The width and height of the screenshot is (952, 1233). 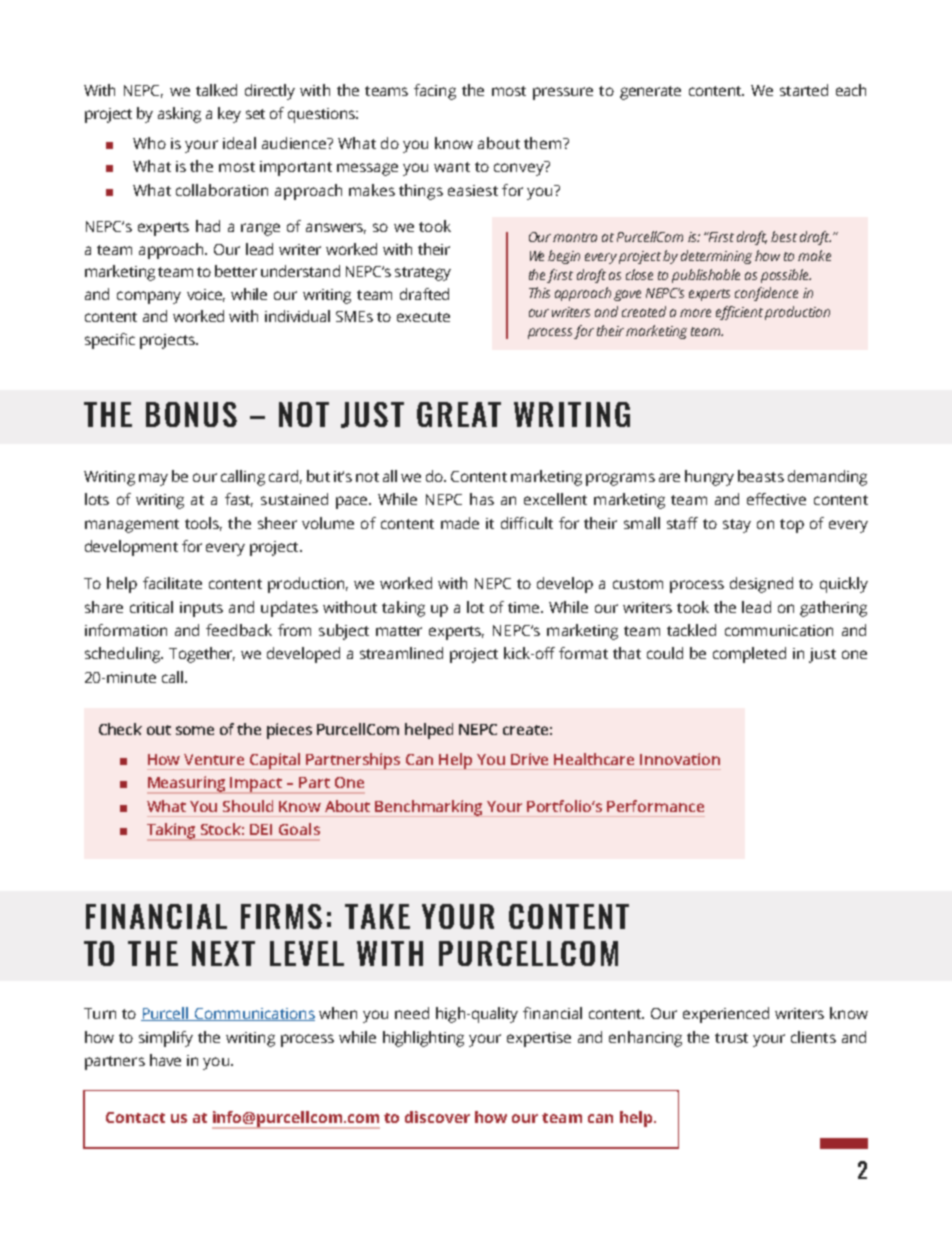 What do you see at coordinates (165, 1060) in the screenshot?
I see `have` at bounding box center [165, 1060].
